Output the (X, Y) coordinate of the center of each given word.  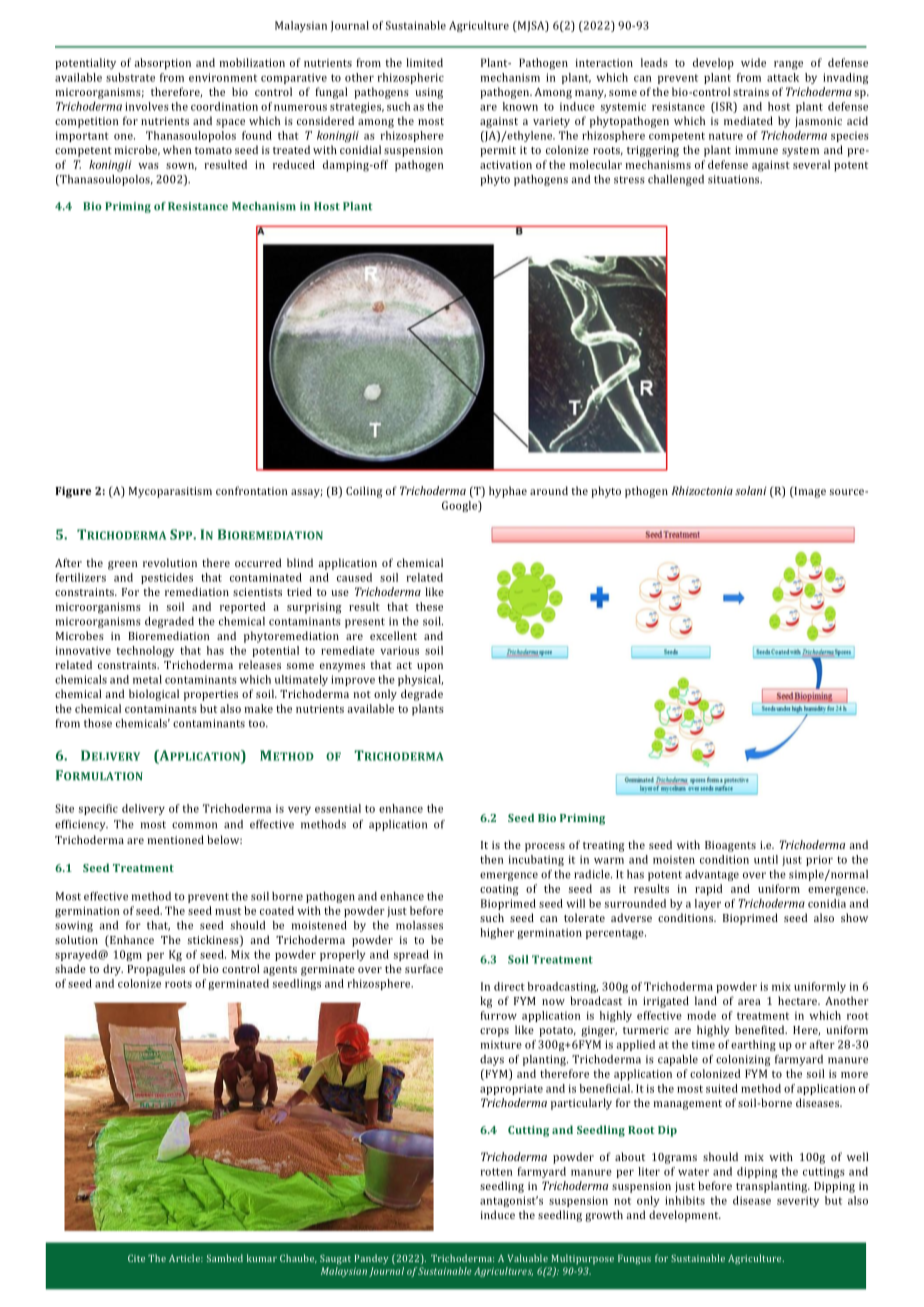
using (429, 93)
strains (751, 92)
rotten (497, 1172)
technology (145, 651)
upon (430, 667)
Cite (136, 1258)
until (766, 859)
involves (147, 106)
